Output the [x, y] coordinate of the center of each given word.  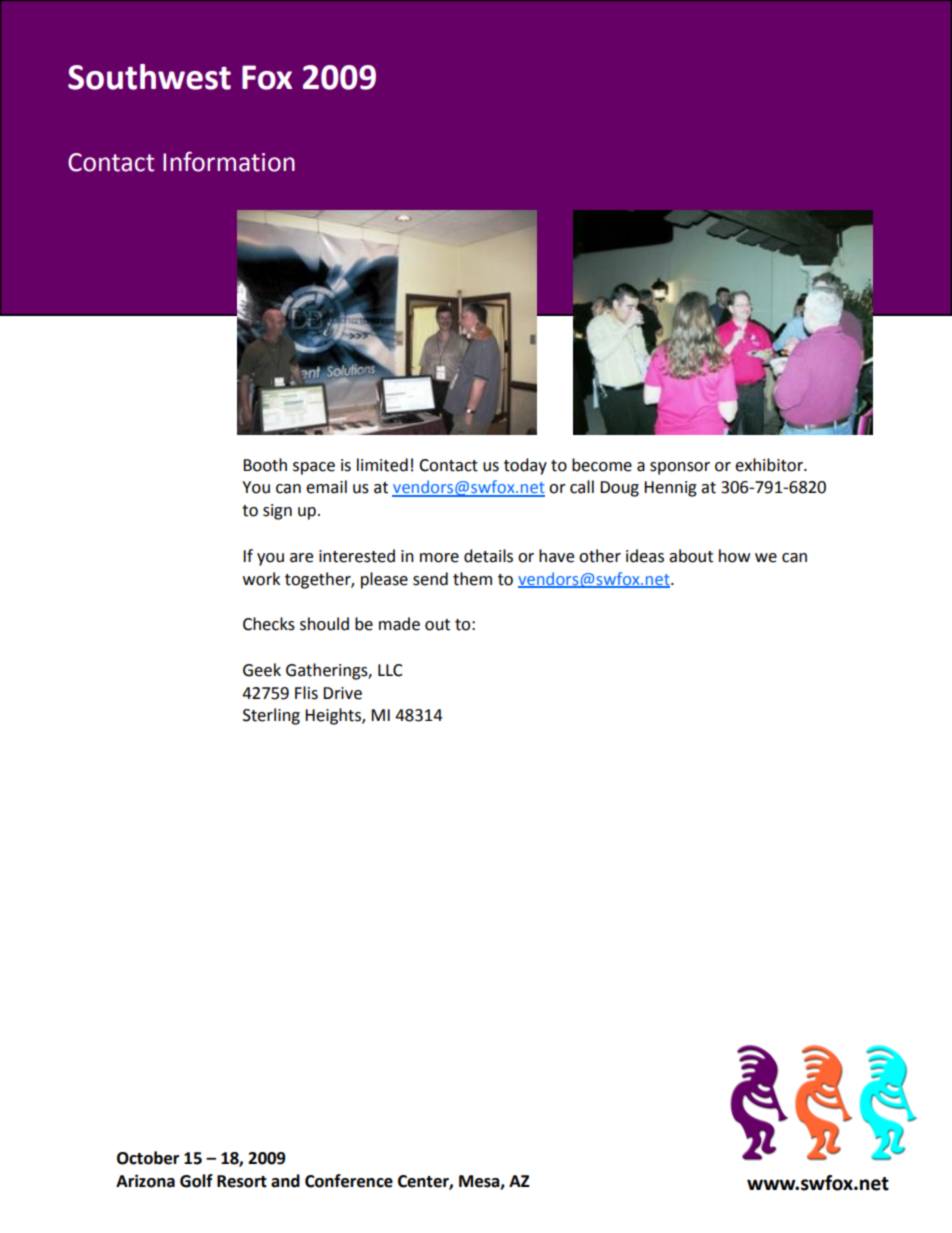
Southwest [149, 77]
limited [382, 465]
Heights [334, 716]
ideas [645, 556]
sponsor [680, 468]
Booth [265, 465]
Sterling [271, 716]
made [399, 624]
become [602, 465]
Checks [269, 624]
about [691, 556]
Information [229, 161]
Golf [196, 1181]
